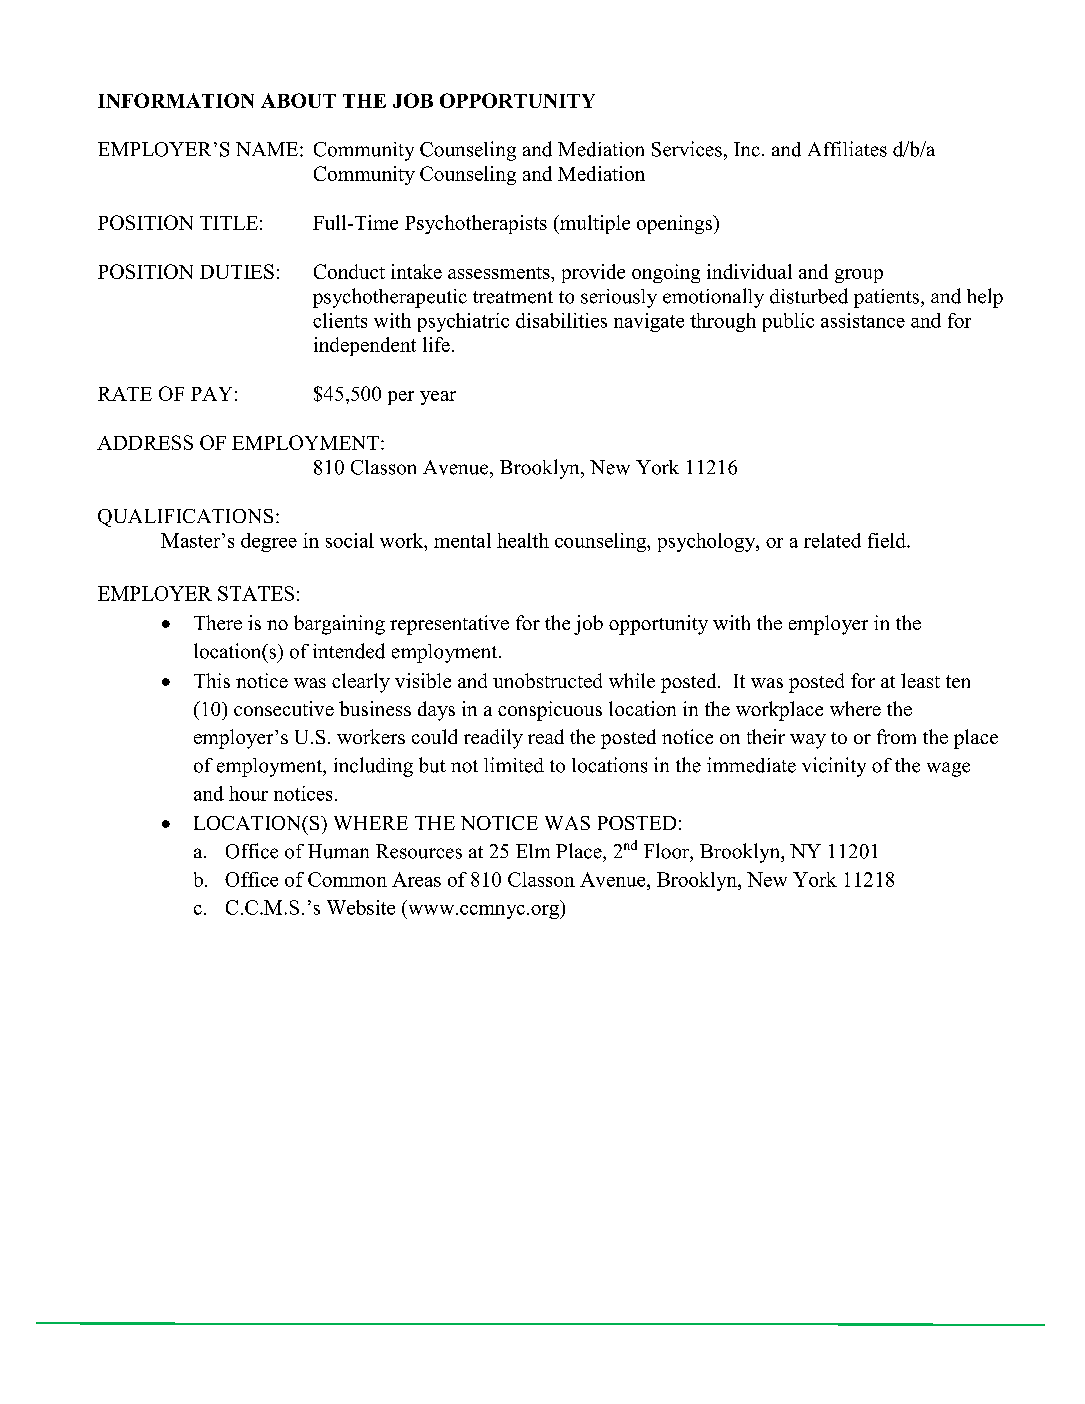  What do you see at coordinates (847, 149) in the screenshot?
I see `Affiliates` at bounding box center [847, 149].
